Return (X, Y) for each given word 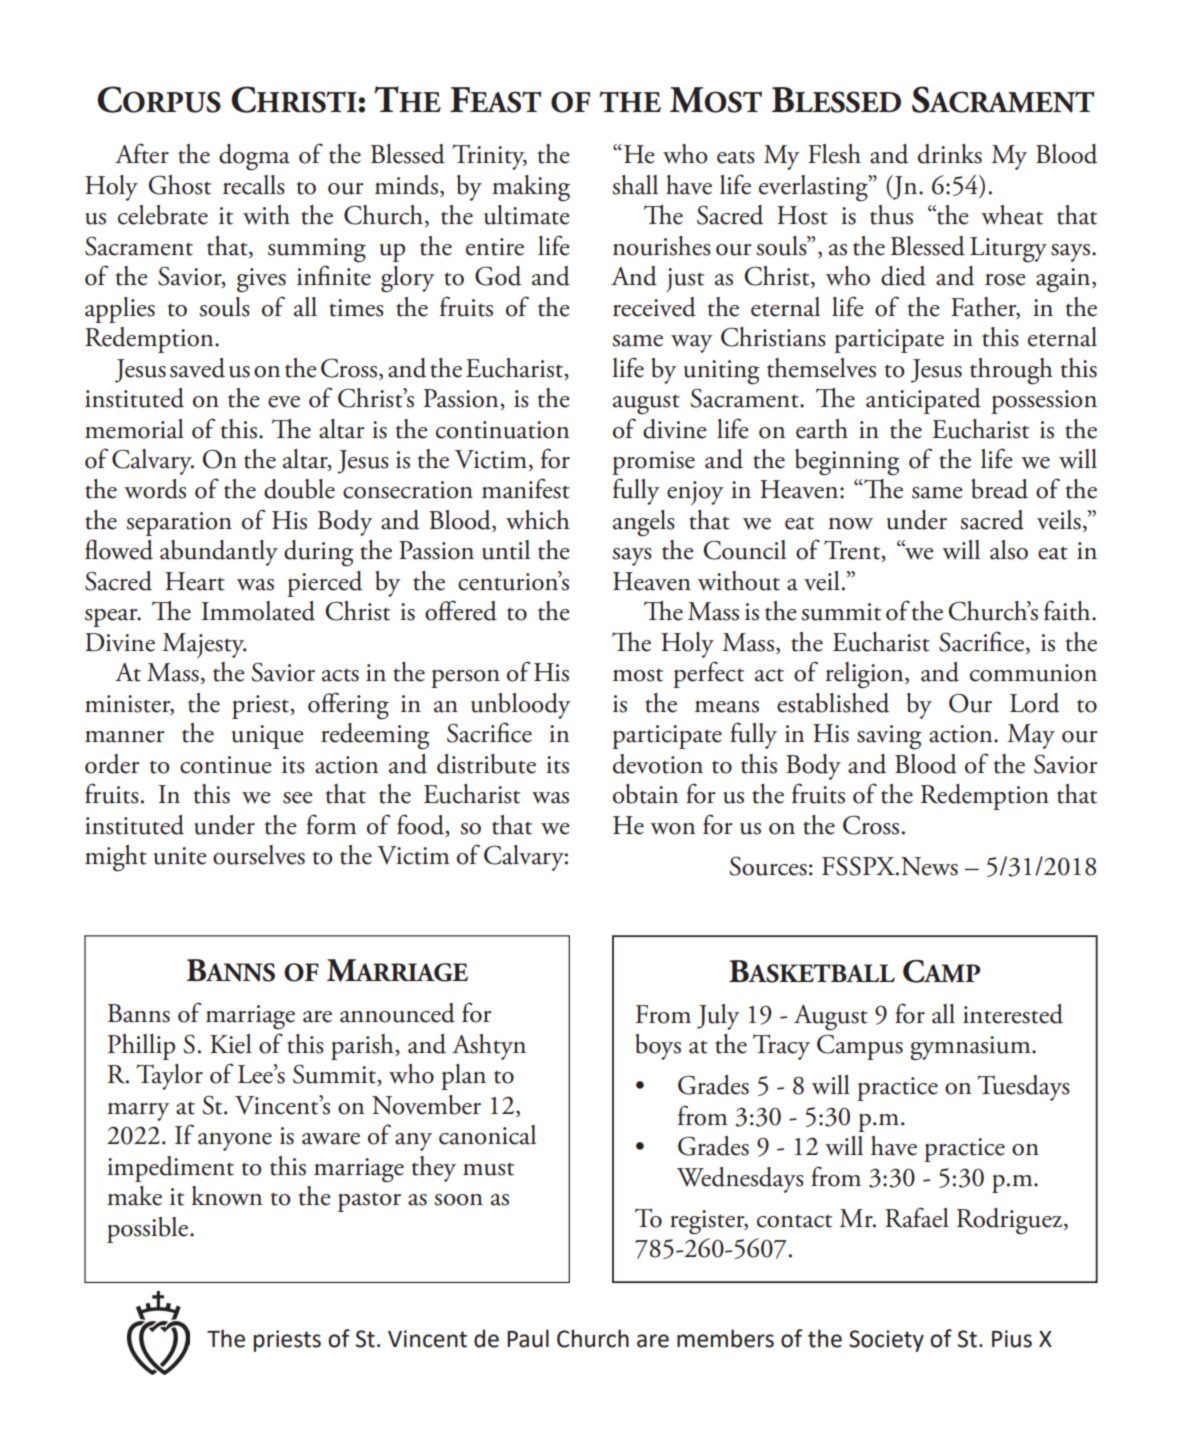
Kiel (231, 1044)
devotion (658, 764)
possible (149, 1230)
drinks (950, 154)
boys (658, 1047)
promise (653, 463)
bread (999, 489)
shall (635, 185)
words (155, 489)
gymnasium (971, 1048)
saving (889, 737)
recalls (254, 185)
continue (226, 765)
